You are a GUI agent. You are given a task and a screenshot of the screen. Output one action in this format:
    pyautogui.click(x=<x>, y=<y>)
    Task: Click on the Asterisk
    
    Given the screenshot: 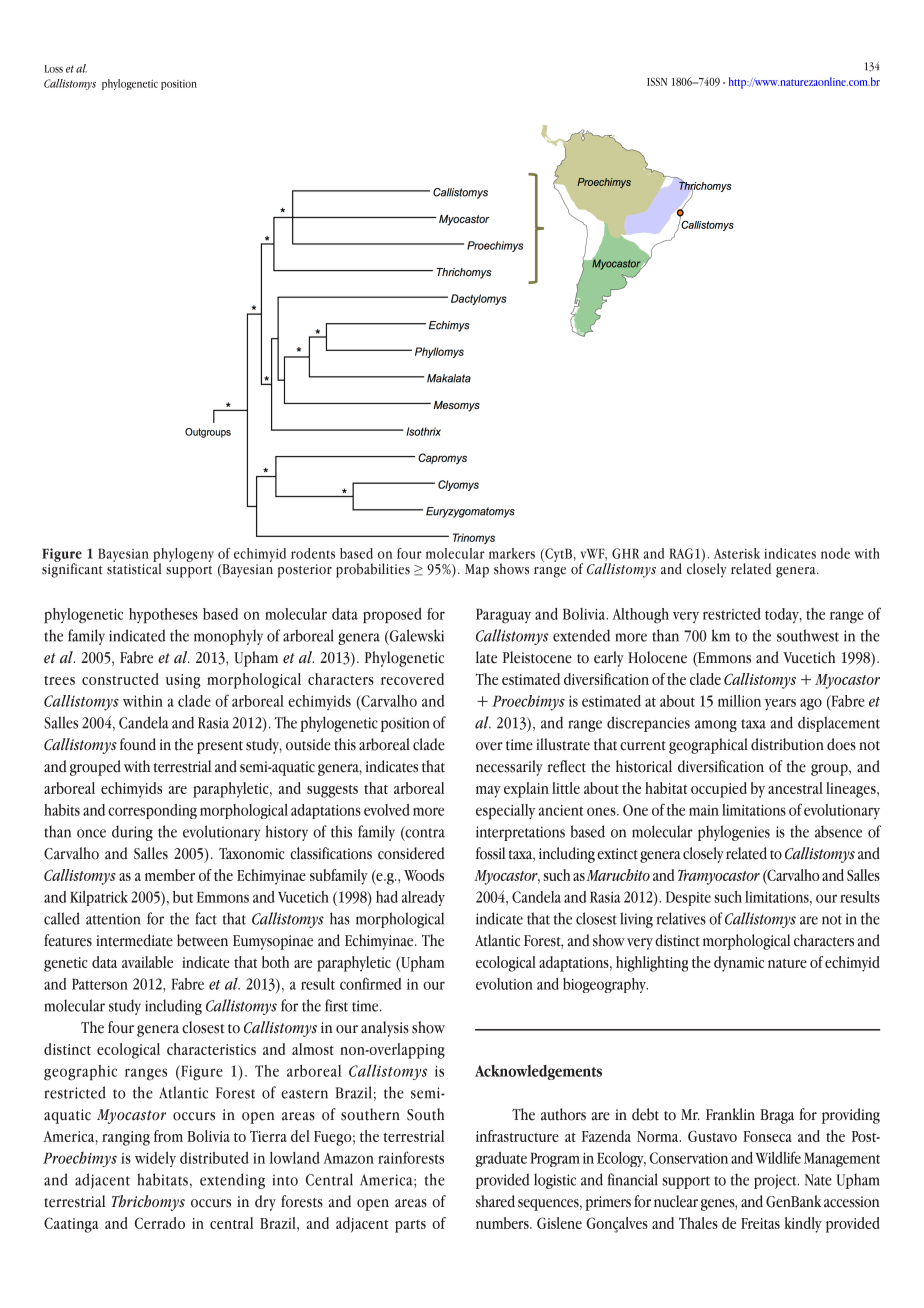 What is the action you would take?
    pyautogui.click(x=737, y=553)
